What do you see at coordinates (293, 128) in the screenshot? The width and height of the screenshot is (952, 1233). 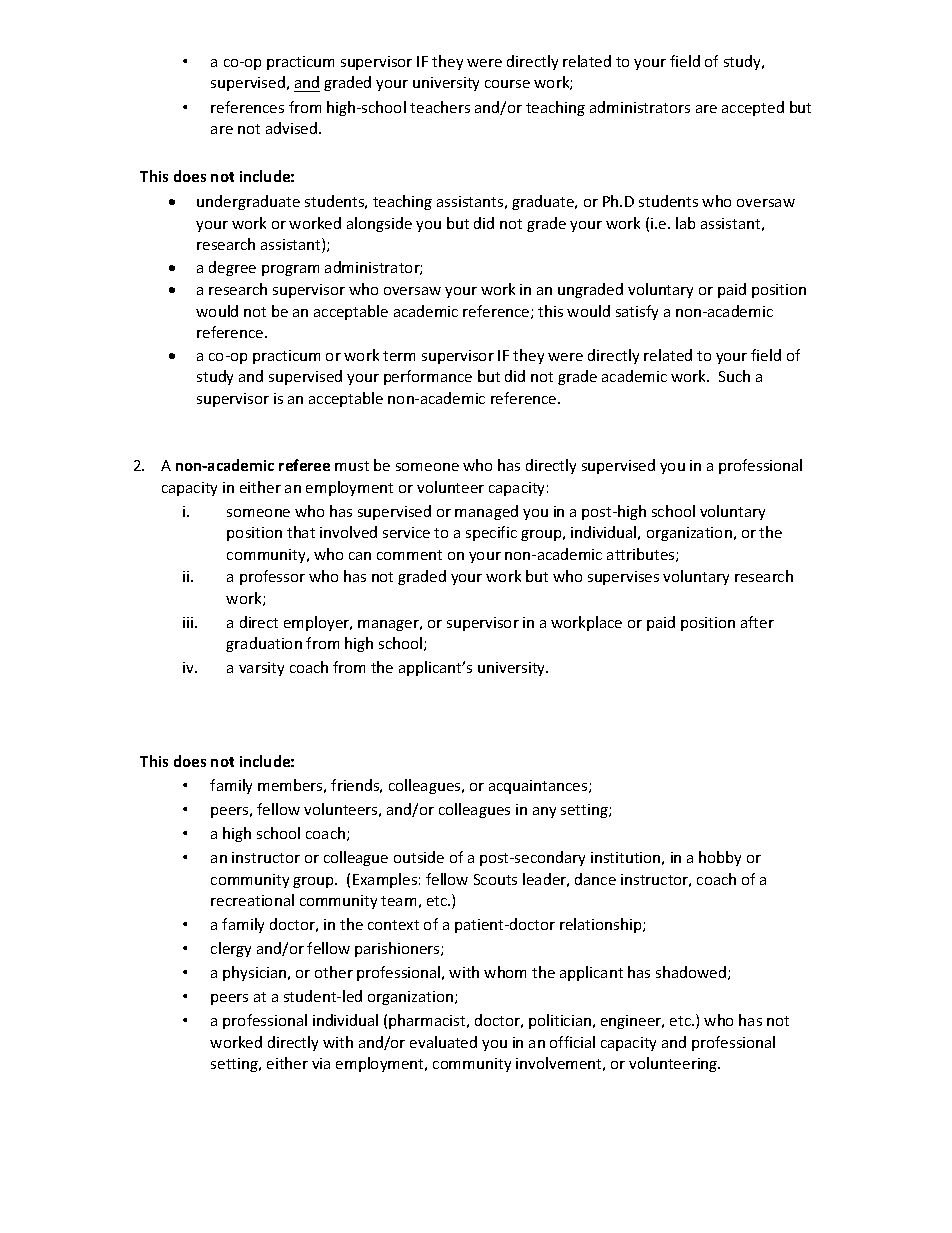 I see `advised` at bounding box center [293, 128].
